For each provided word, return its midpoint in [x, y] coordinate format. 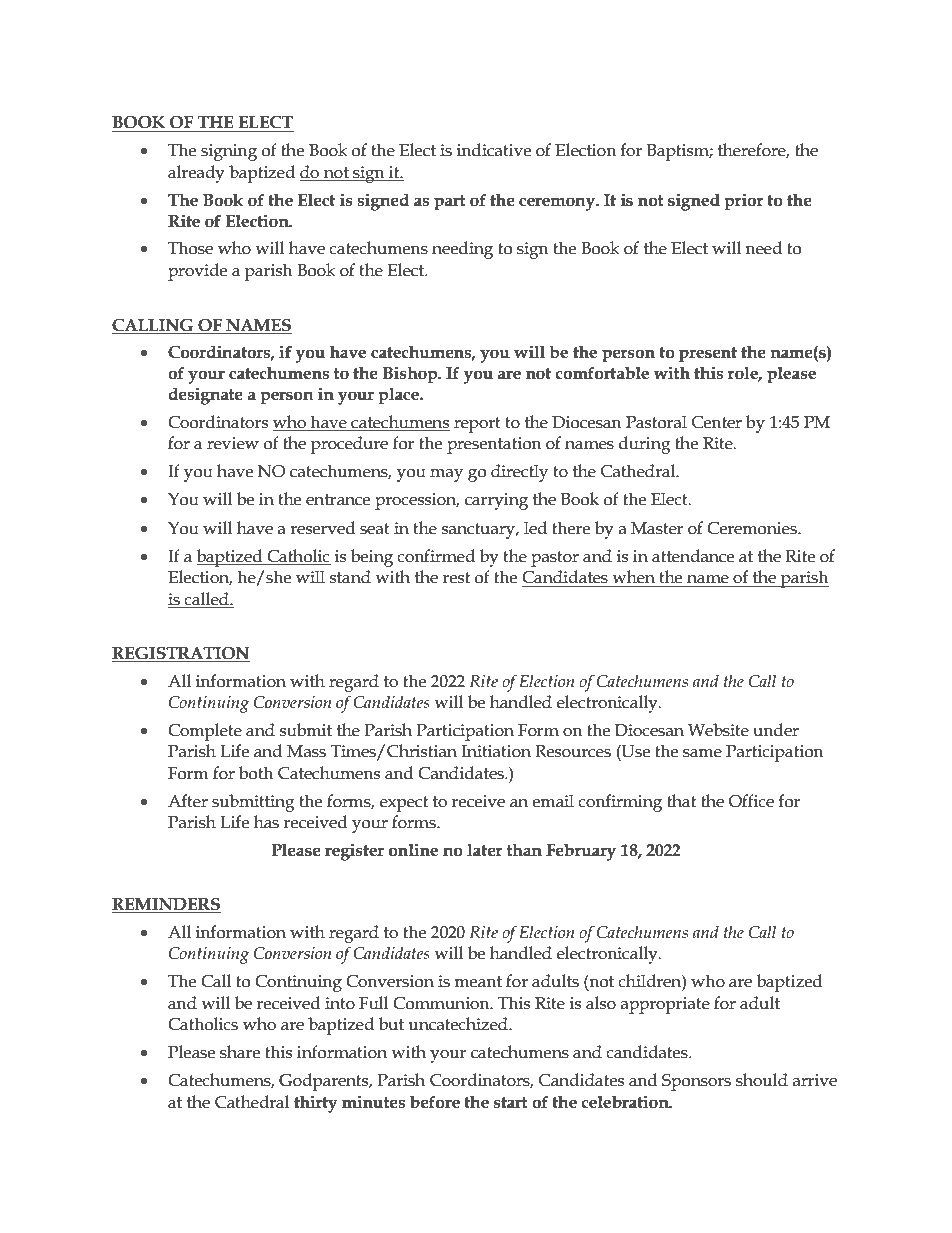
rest [456, 578]
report [477, 425]
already [196, 174]
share [240, 1052]
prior [744, 202]
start [511, 1103]
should [762, 1080]
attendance [693, 556]
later [485, 850]
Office [751, 801]
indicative [494, 150]
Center [717, 422]
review [233, 443]
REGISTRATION [181, 654]
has [266, 822]
